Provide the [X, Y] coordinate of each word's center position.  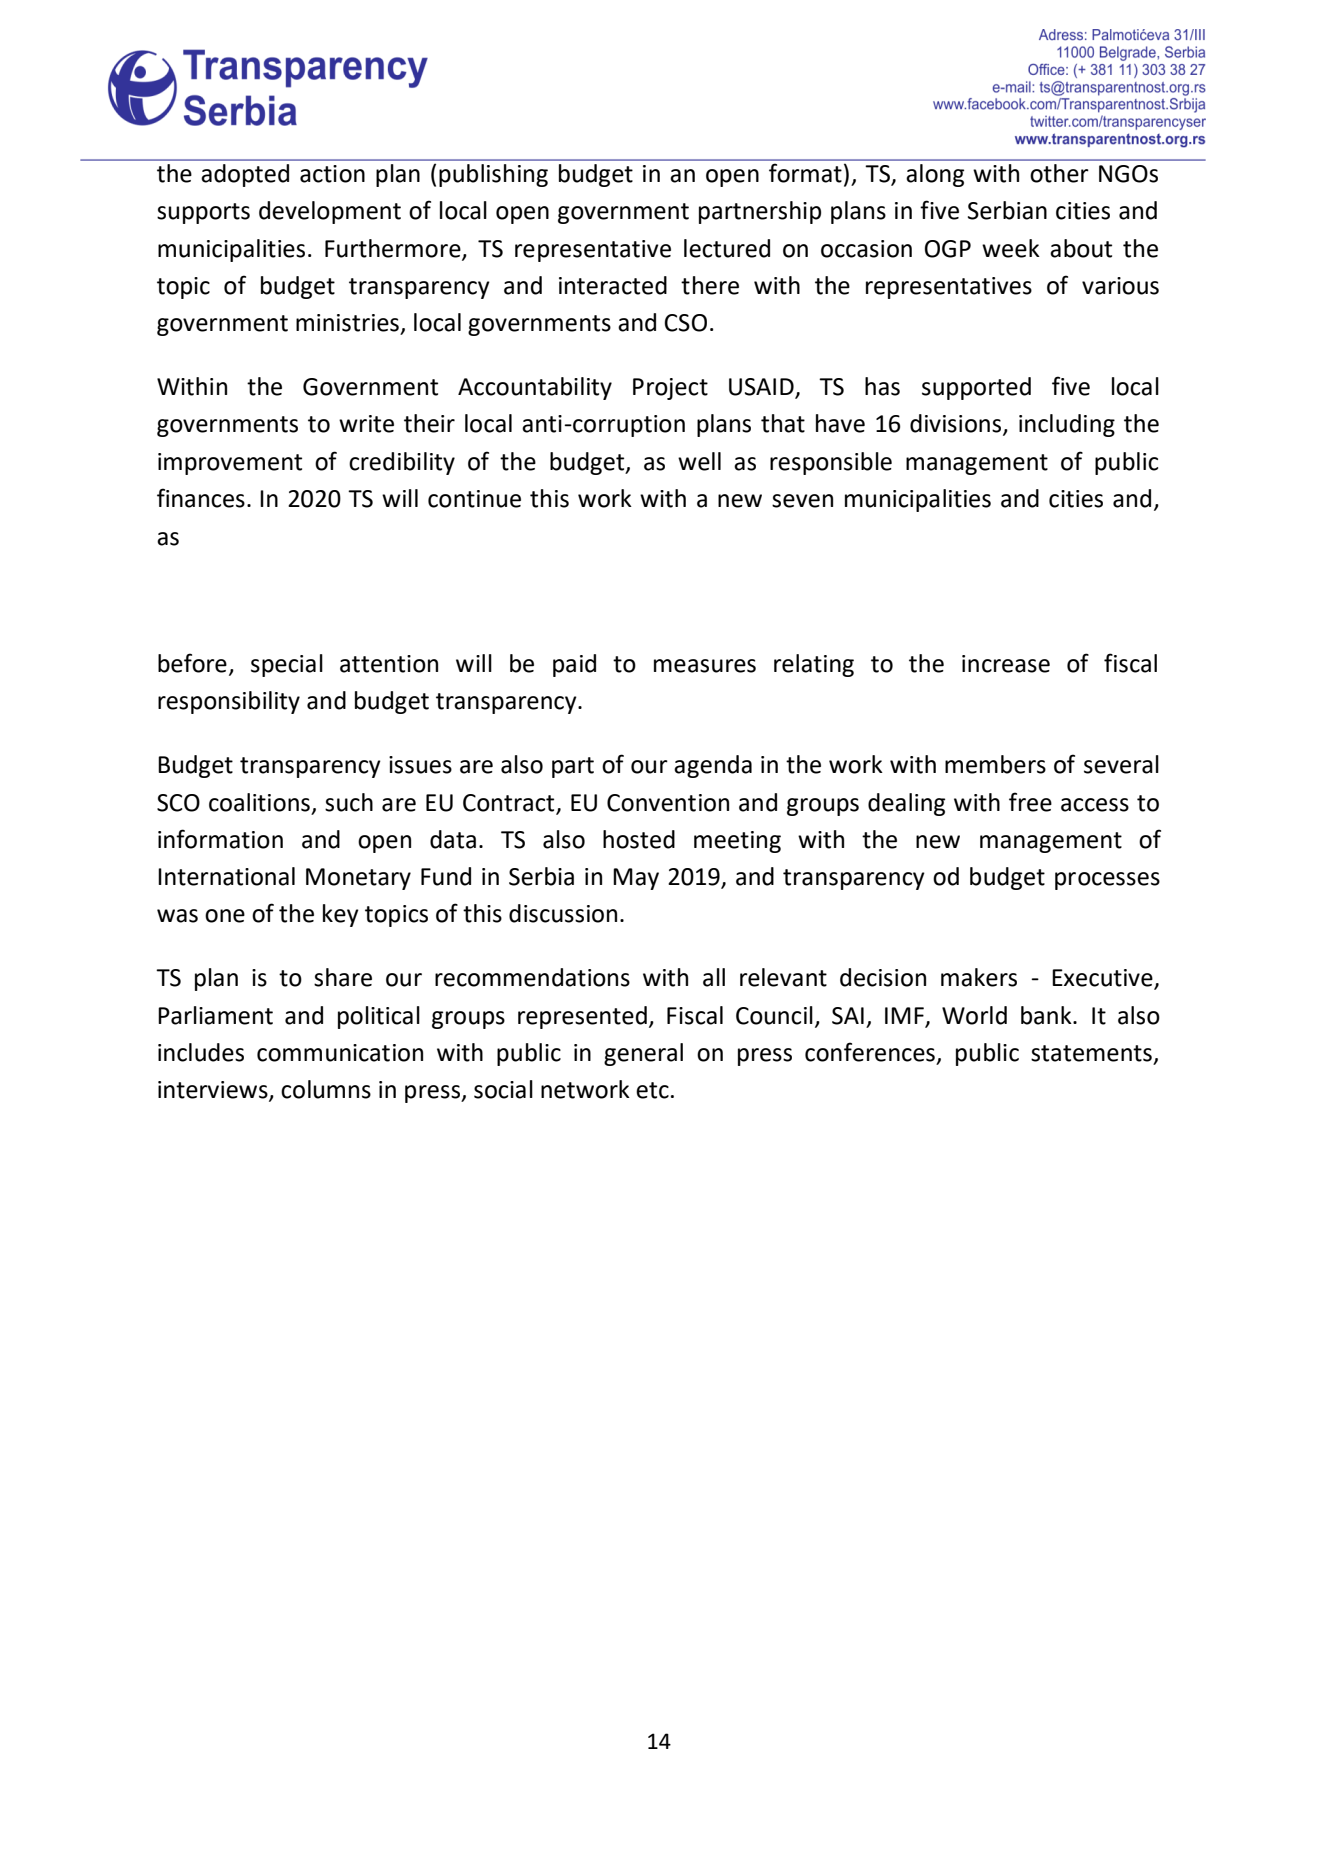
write [366, 424]
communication [340, 1053]
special [287, 665]
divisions [957, 424]
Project [670, 389]
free [1030, 802]
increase [1006, 664]
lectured [727, 248]
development [330, 212]
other [1059, 173]
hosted [639, 839]
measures [705, 666]
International [226, 876]
